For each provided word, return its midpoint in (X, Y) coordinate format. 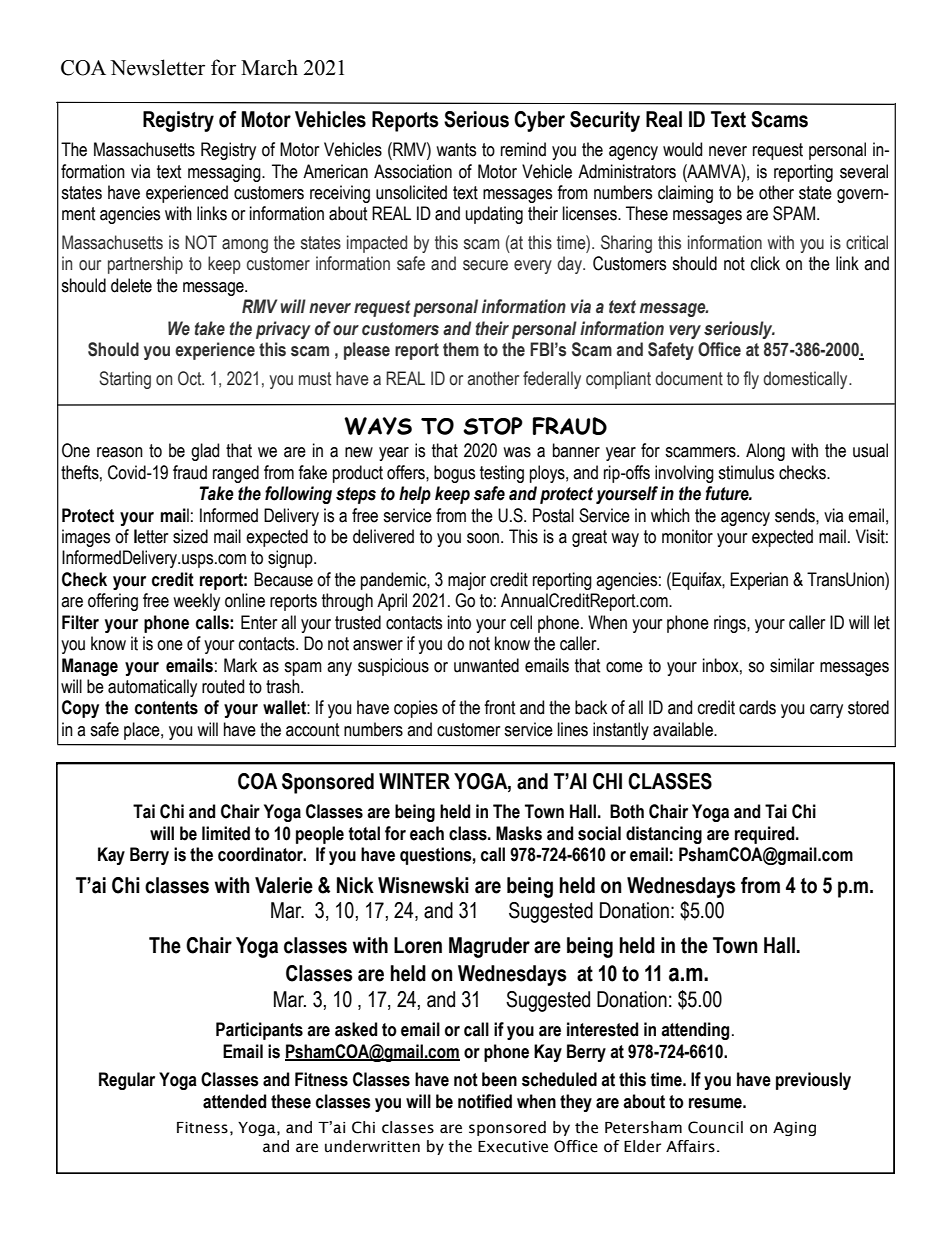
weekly (196, 602)
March (269, 67)
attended (234, 1101)
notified (485, 1101)
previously (813, 1081)
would (682, 149)
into (459, 622)
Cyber (539, 121)
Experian (759, 581)
